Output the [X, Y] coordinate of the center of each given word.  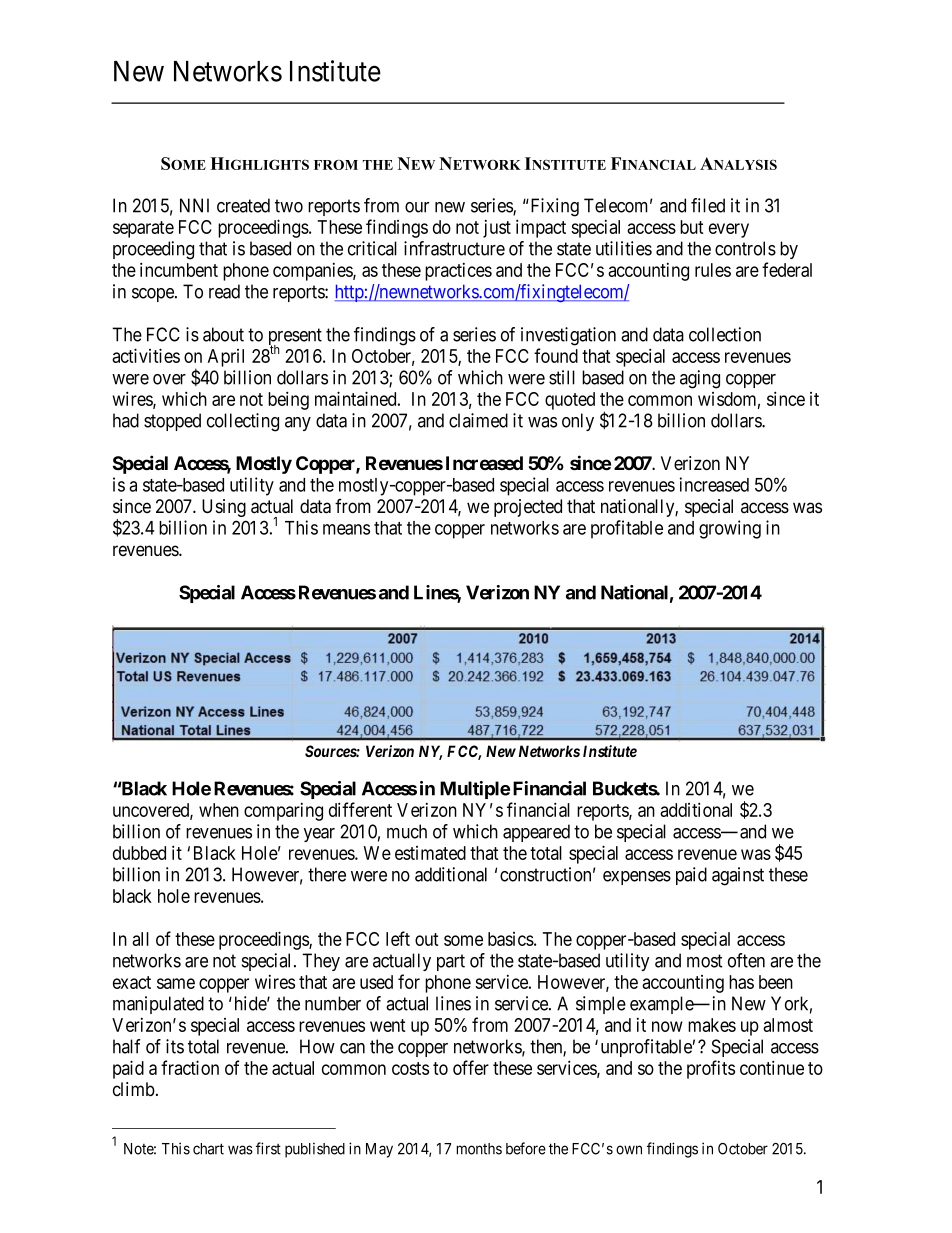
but [692, 227]
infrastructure [454, 248]
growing [730, 529]
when [219, 810]
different [360, 809]
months [479, 1149]
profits [711, 1069]
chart [208, 1149]
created [243, 205]
